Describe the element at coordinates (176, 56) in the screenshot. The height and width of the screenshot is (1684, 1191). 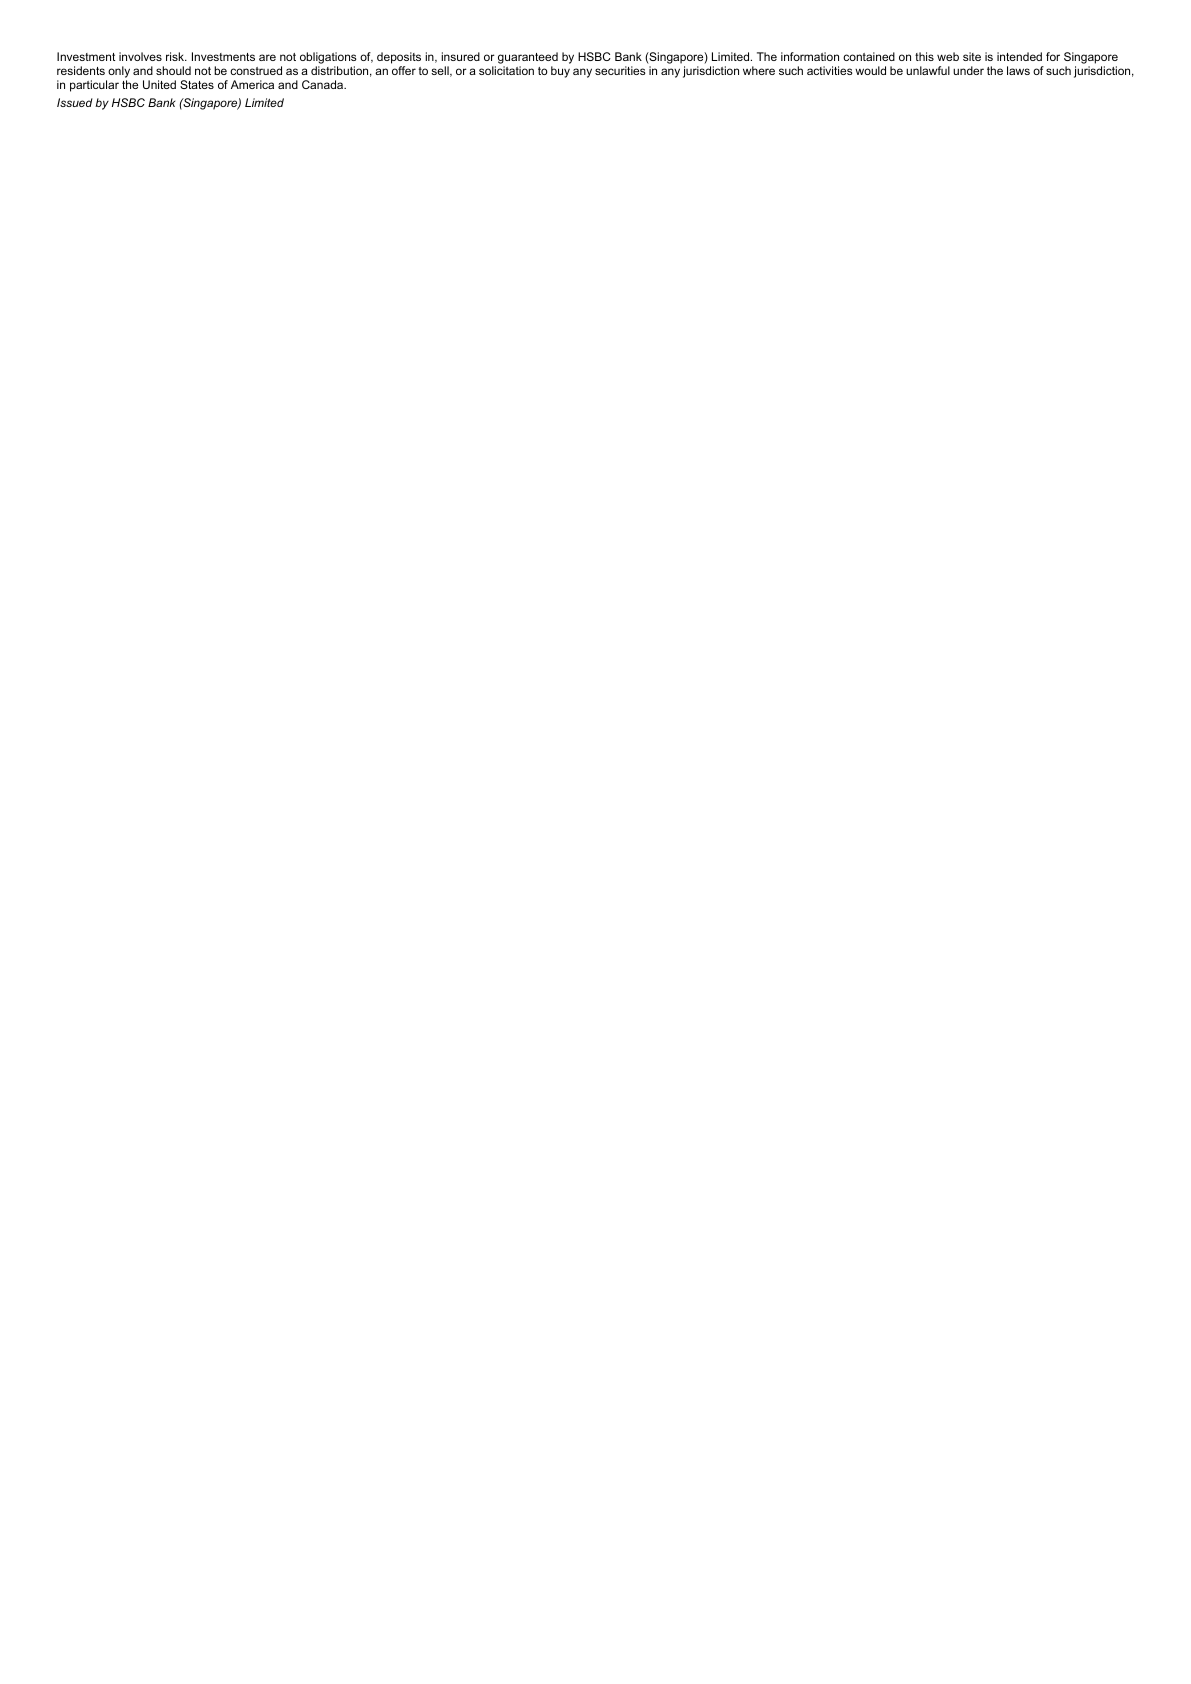
I see `risk` at that location.
